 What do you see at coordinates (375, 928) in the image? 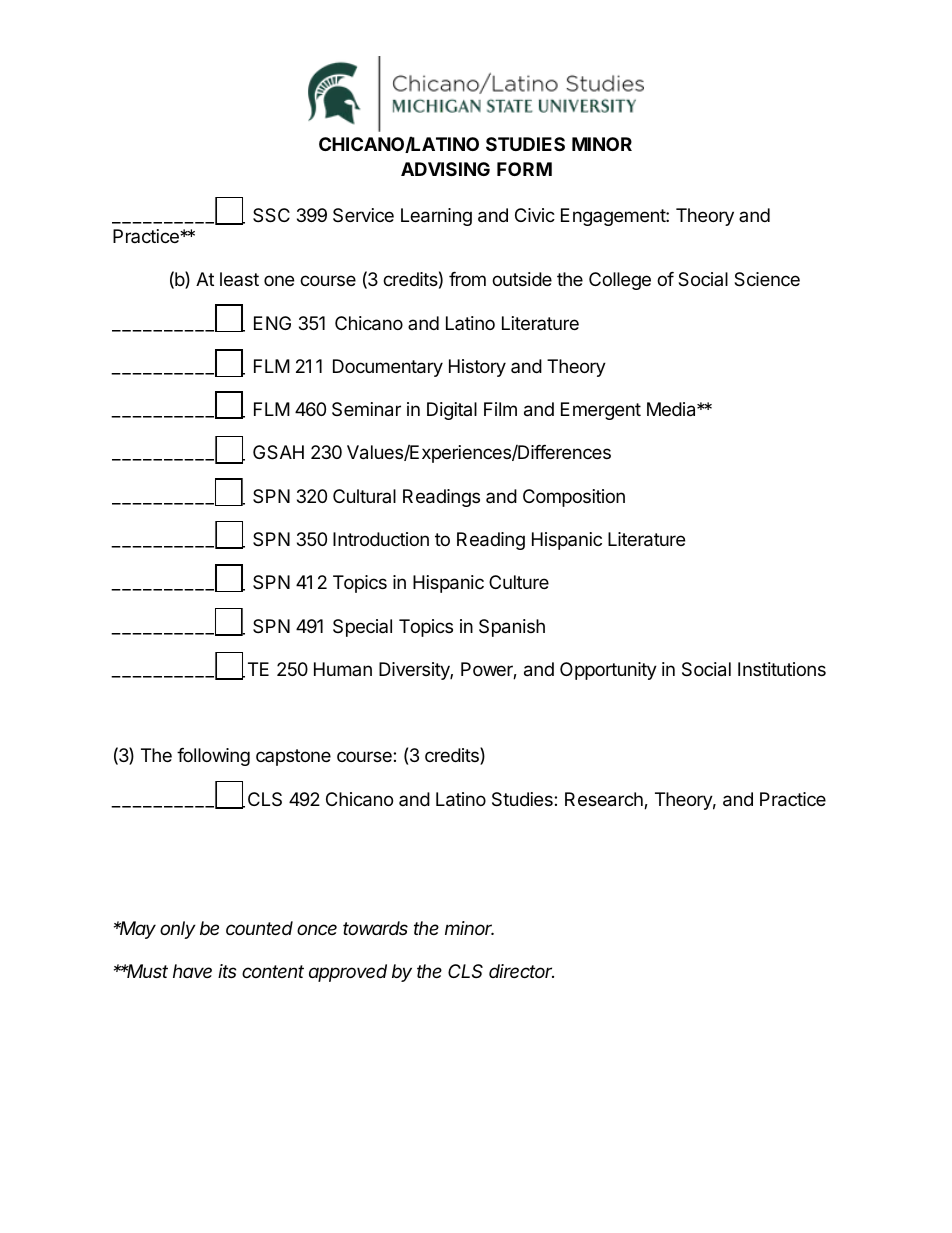
I see `towards` at bounding box center [375, 928].
